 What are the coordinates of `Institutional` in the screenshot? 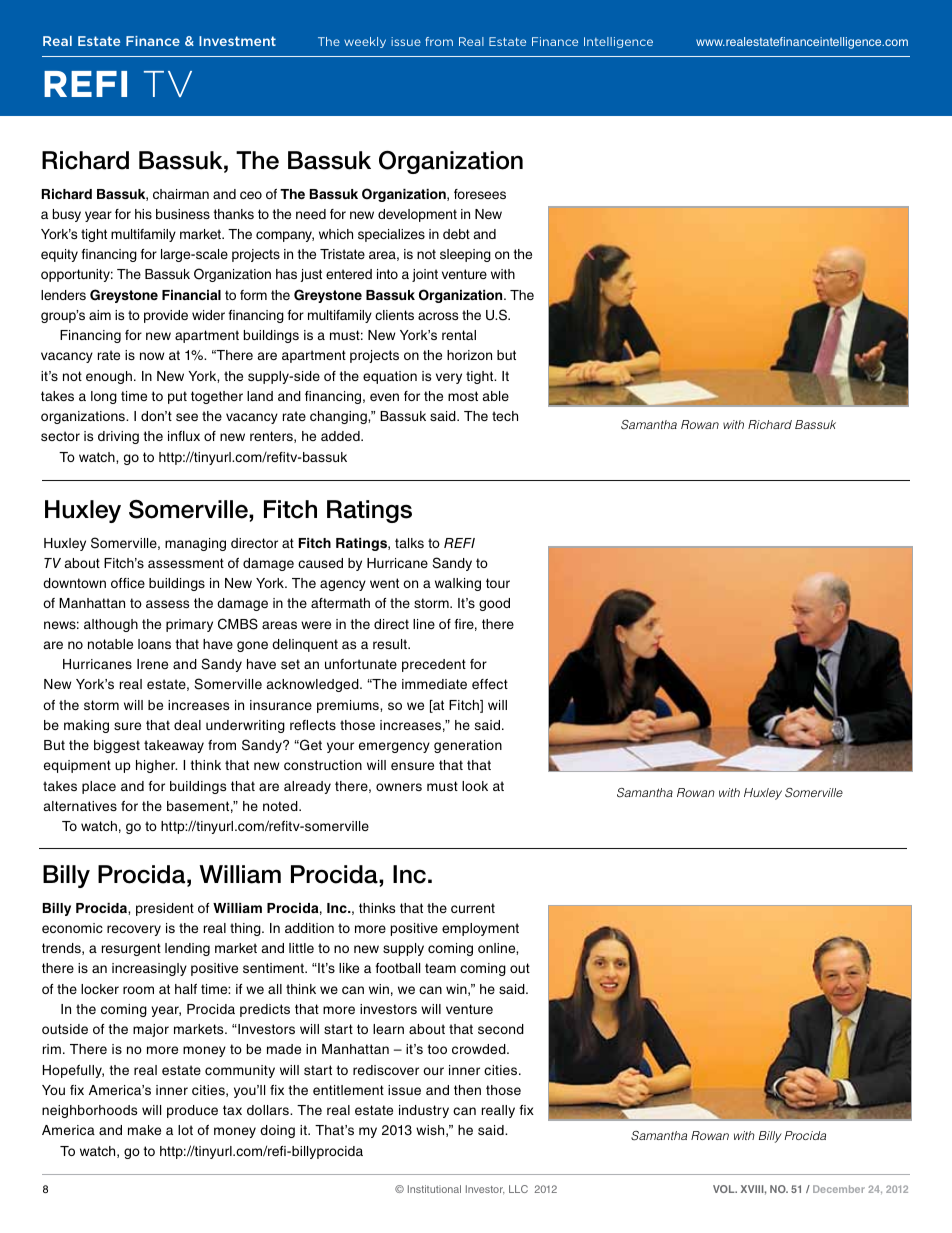 It's located at (434, 1189).
